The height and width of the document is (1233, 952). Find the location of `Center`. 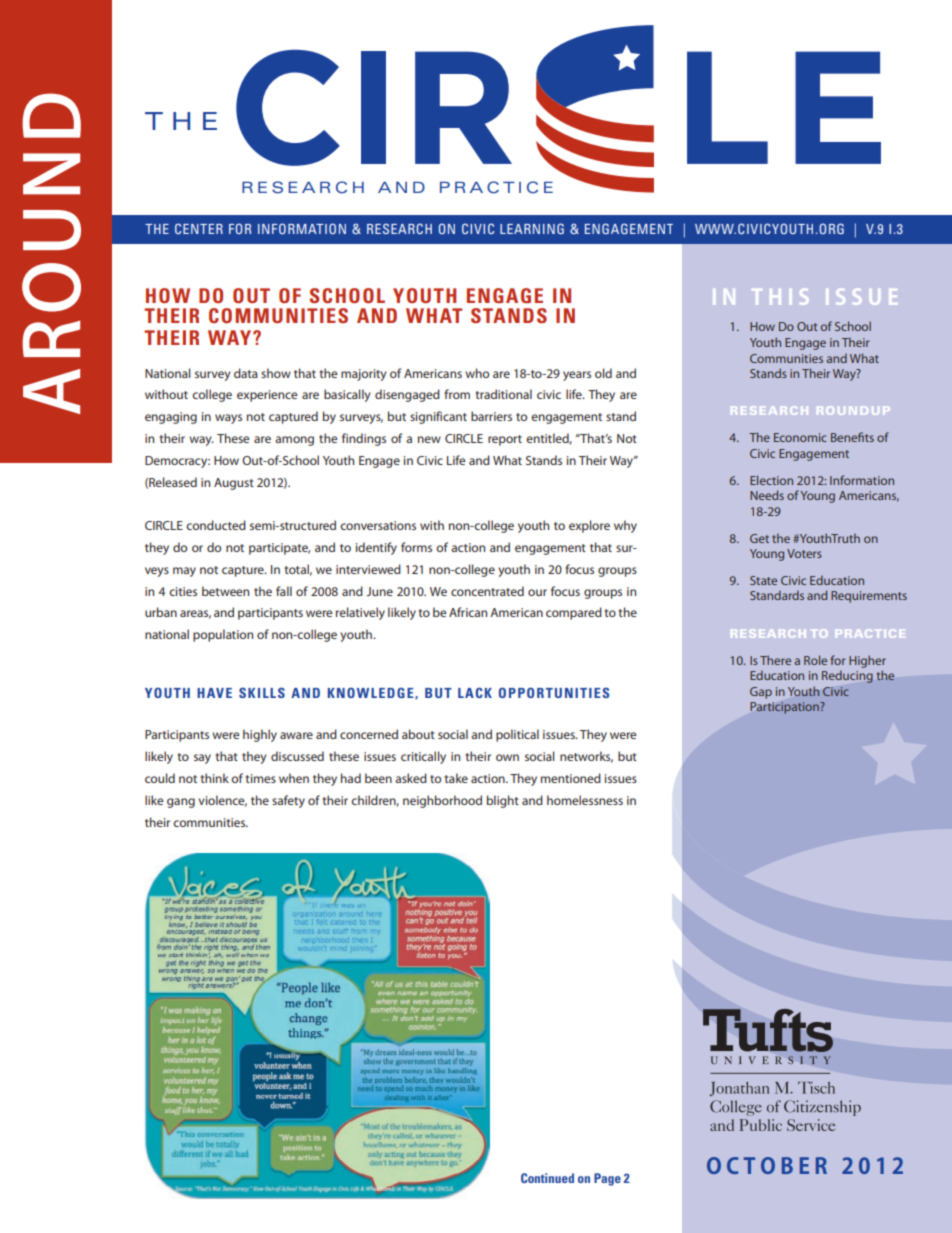

Center is located at coordinates (199, 228).
